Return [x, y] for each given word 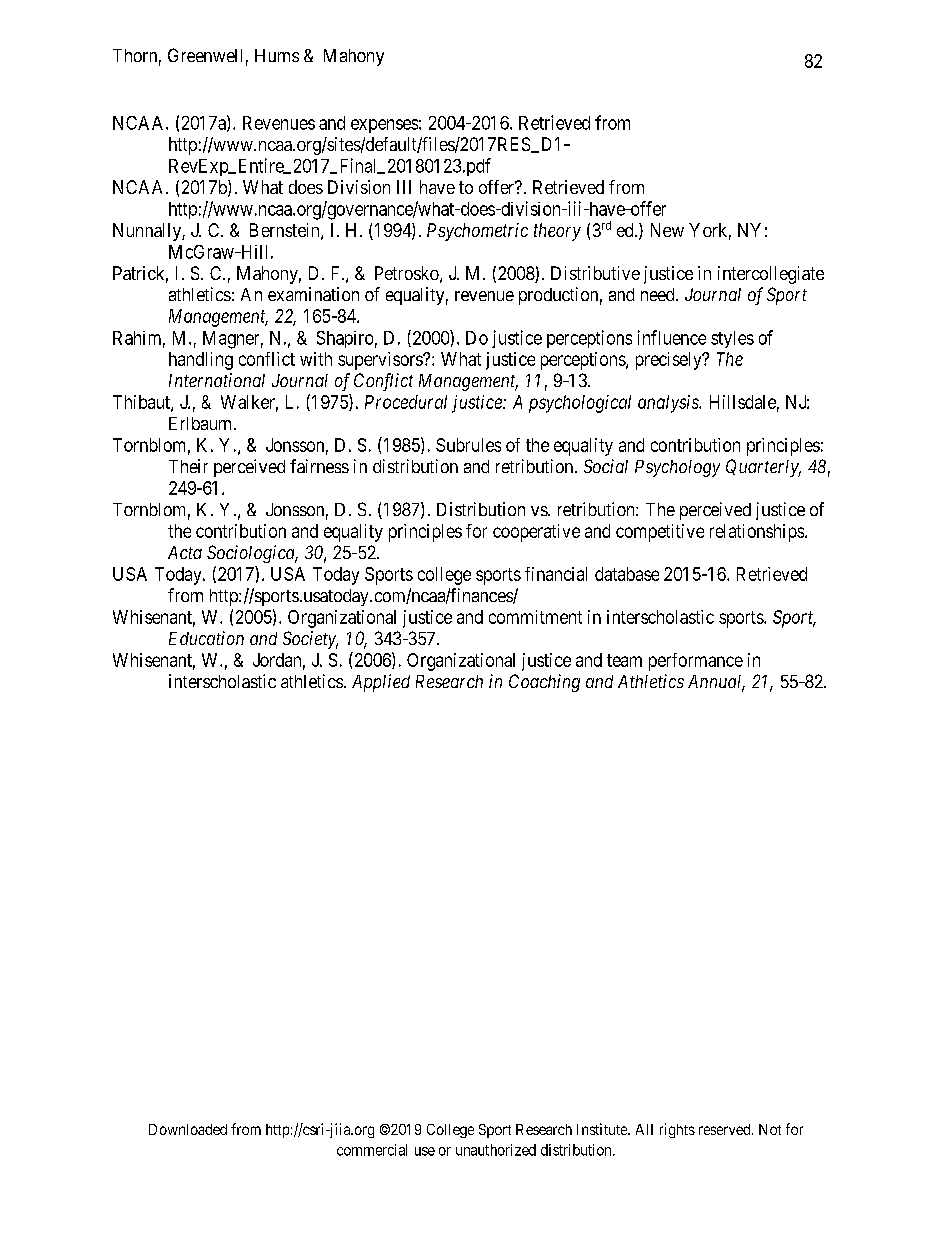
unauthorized [496, 1150]
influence [672, 337]
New [667, 230]
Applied [381, 683]
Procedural [406, 402]
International [217, 380]
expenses [384, 126]
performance [696, 662]
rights [677, 1130]
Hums [277, 55]
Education [206, 638]
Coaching [544, 683]
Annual [716, 683]
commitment [535, 617]
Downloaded [188, 1129]
